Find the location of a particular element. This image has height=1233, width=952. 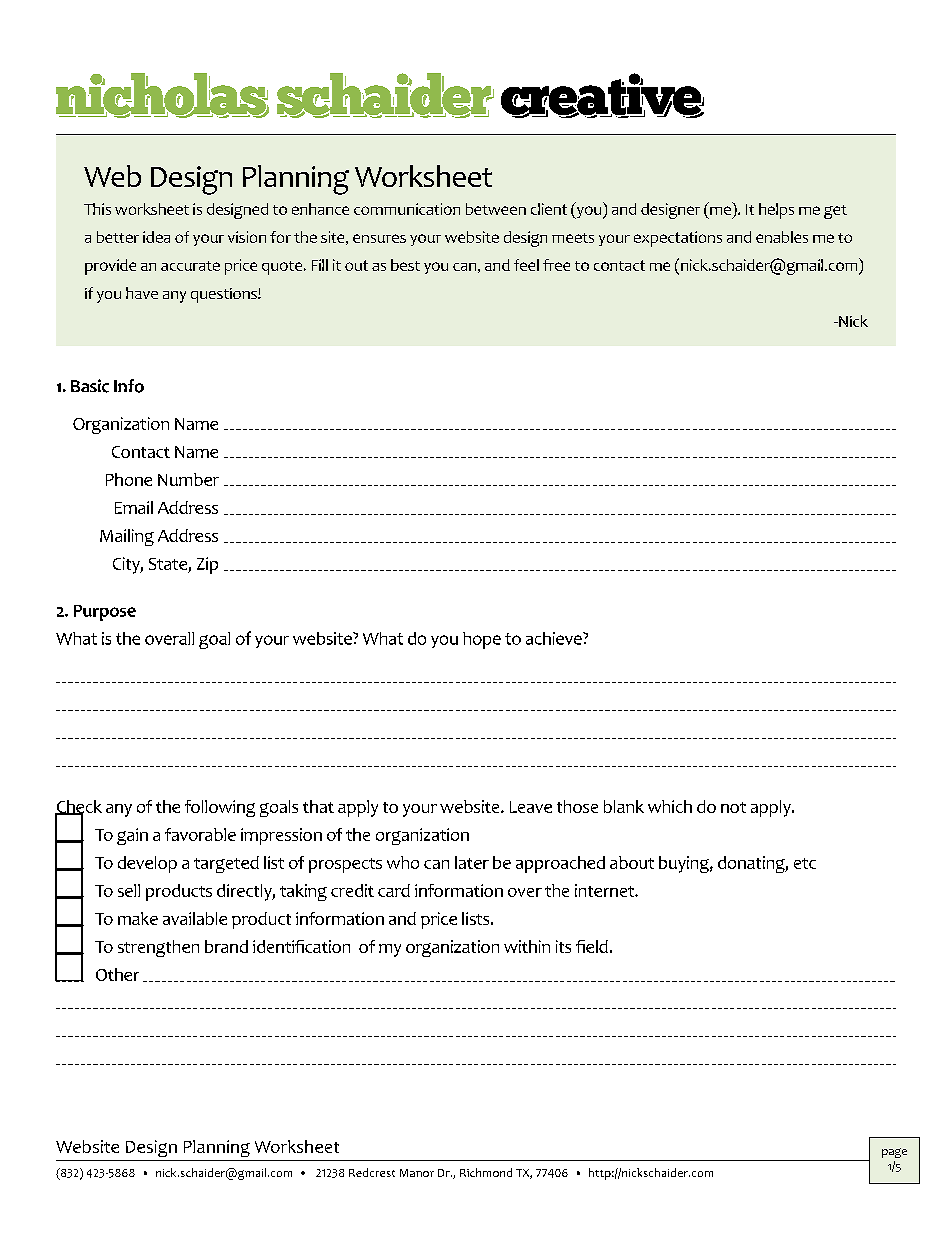

achieve is located at coordinates (555, 638).
